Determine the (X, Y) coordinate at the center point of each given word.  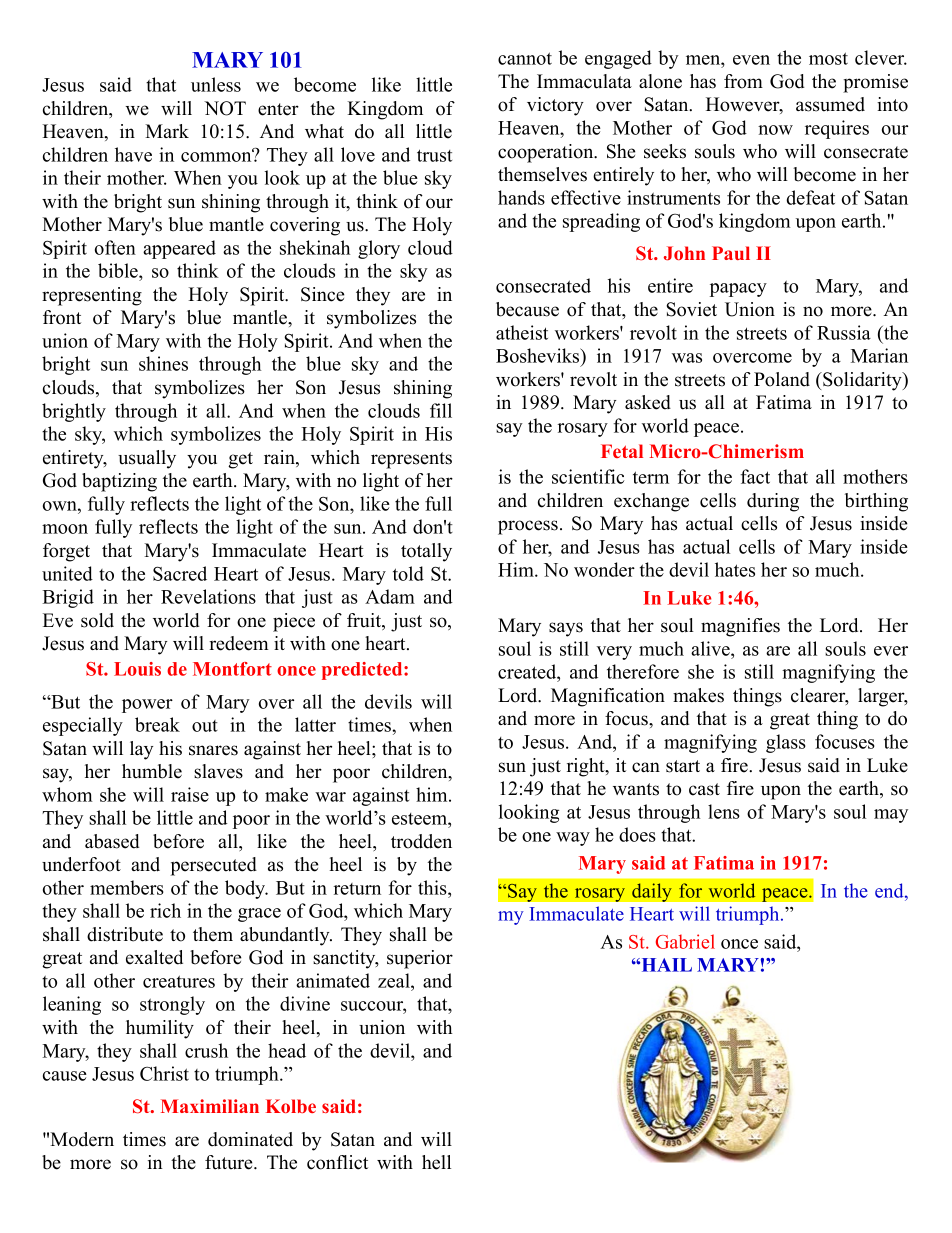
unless (216, 84)
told (408, 573)
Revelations (208, 596)
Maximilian (210, 1106)
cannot (525, 58)
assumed (830, 104)
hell (436, 1162)
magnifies (740, 627)
